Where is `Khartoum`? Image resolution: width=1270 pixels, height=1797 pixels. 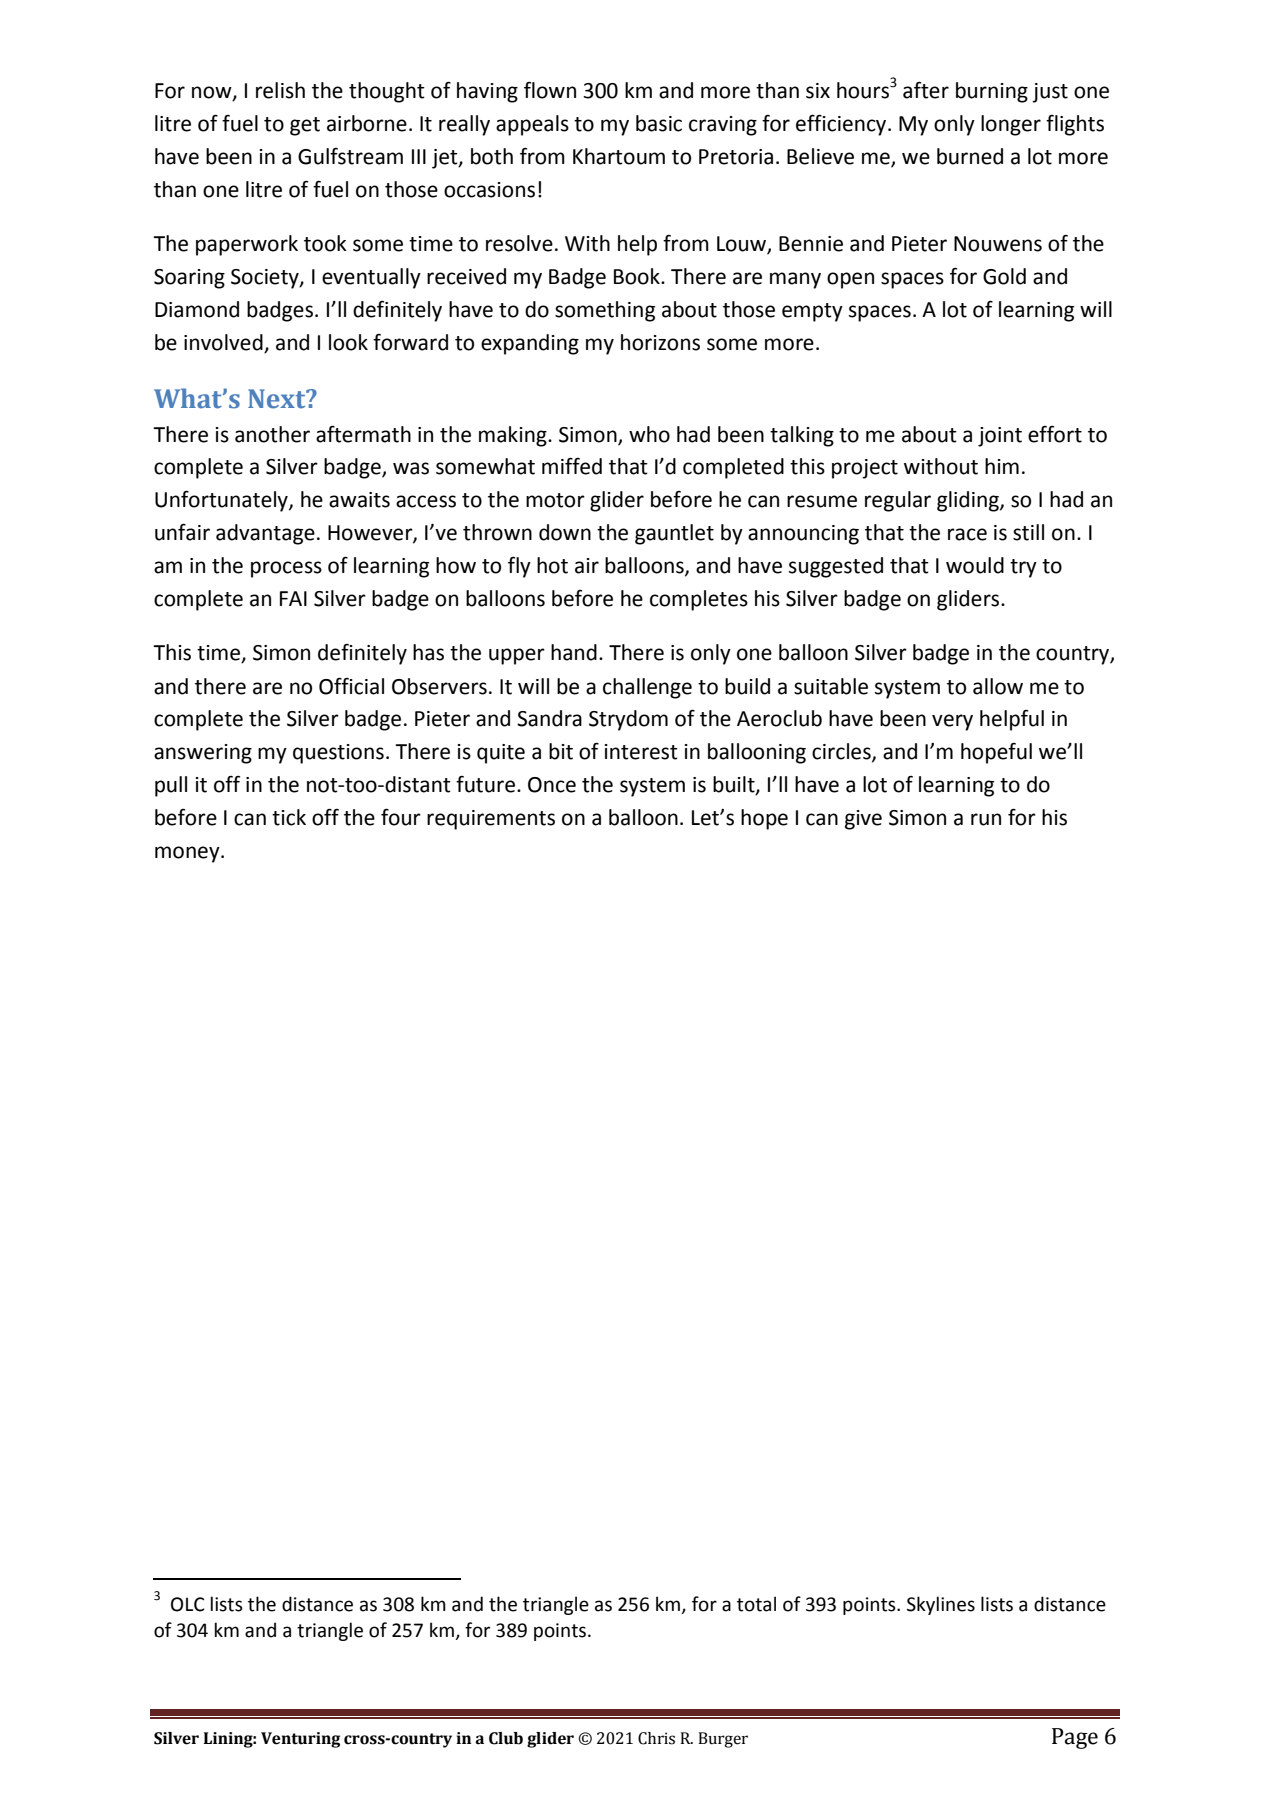
Khartoum is located at coordinates (619, 156).
